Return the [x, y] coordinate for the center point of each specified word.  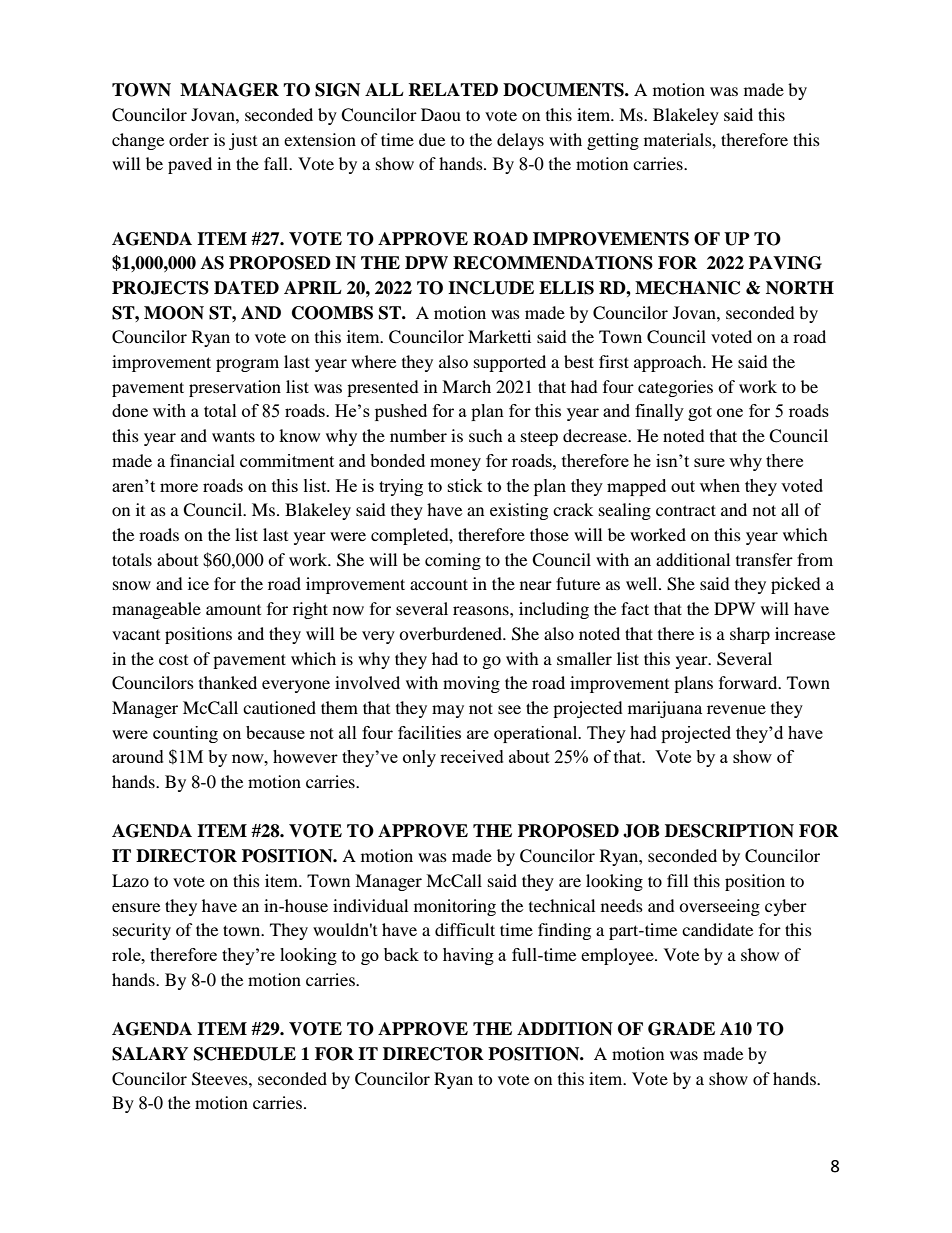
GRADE [681, 1029]
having [468, 956]
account [439, 584]
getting [613, 141]
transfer [764, 559]
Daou [441, 114]
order [189, 139]
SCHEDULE [245, 1054]
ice [198, 583]
